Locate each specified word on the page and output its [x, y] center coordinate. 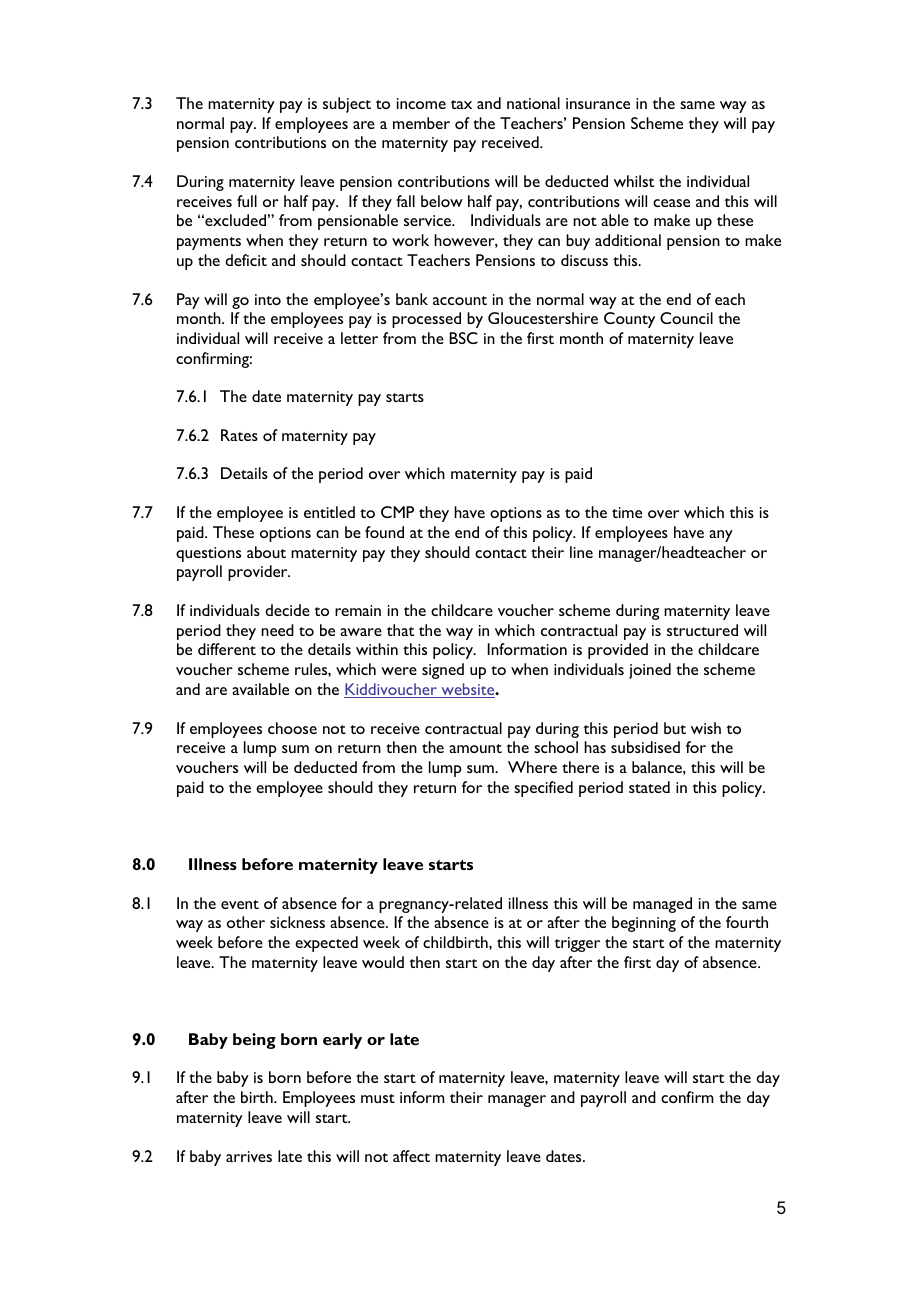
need [277, 630]
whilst [634, 181]
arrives [249, 1156]
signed [443, 671]
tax [461, 104]
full [247, 201]
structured [702, 630]
